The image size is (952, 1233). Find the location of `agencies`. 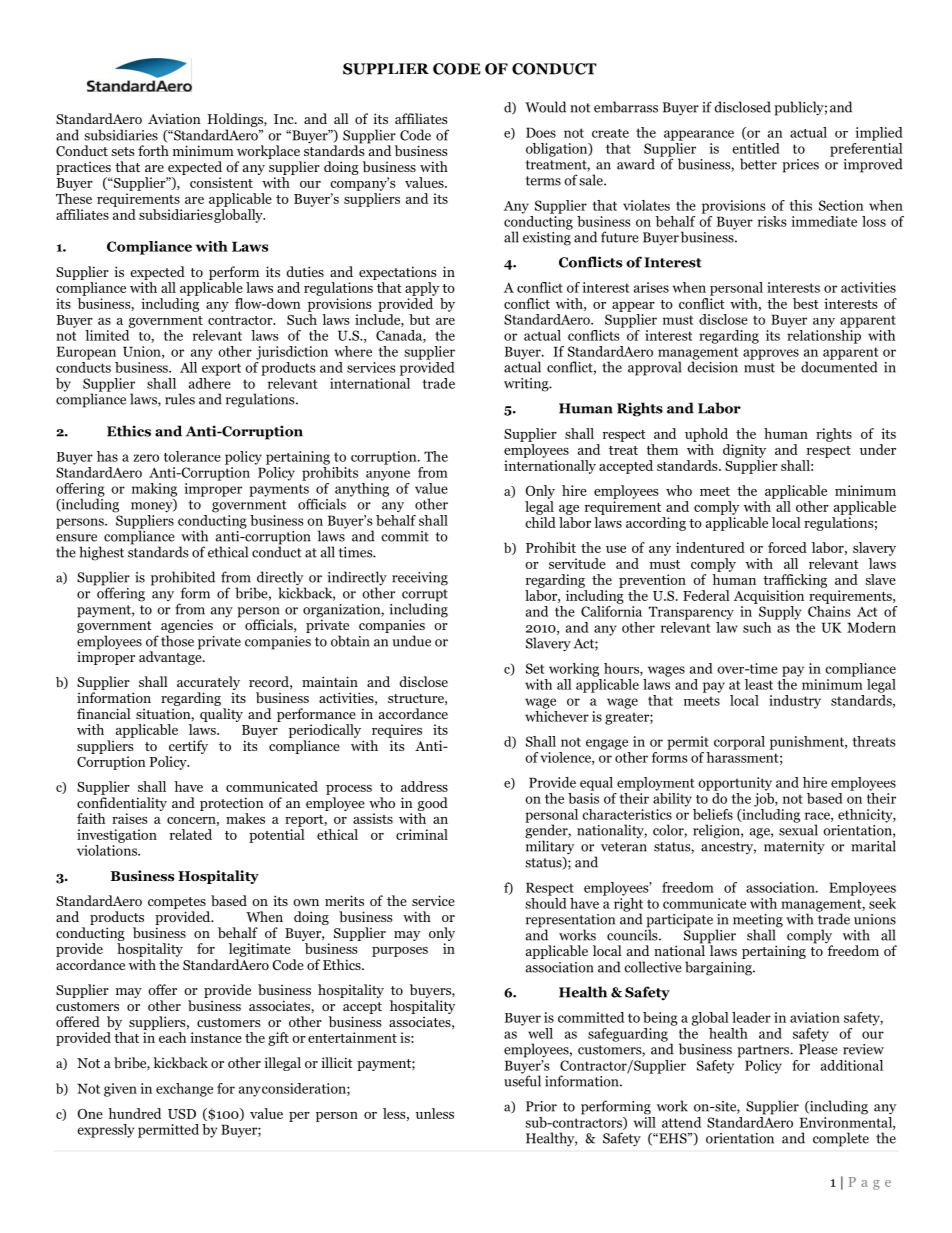

agencies is located at coordinates (187, 627).
